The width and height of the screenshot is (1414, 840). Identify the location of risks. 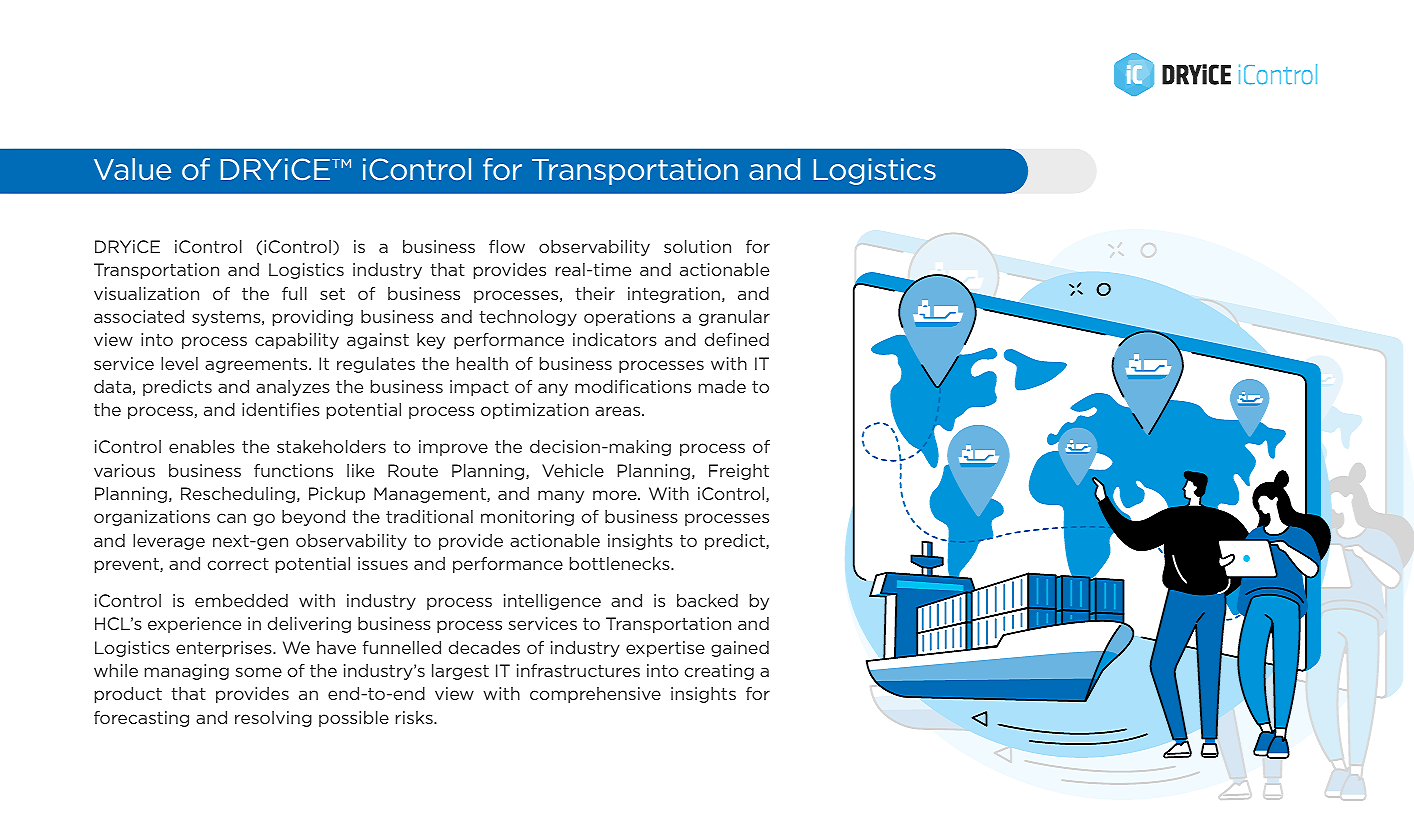
(415, 717).
